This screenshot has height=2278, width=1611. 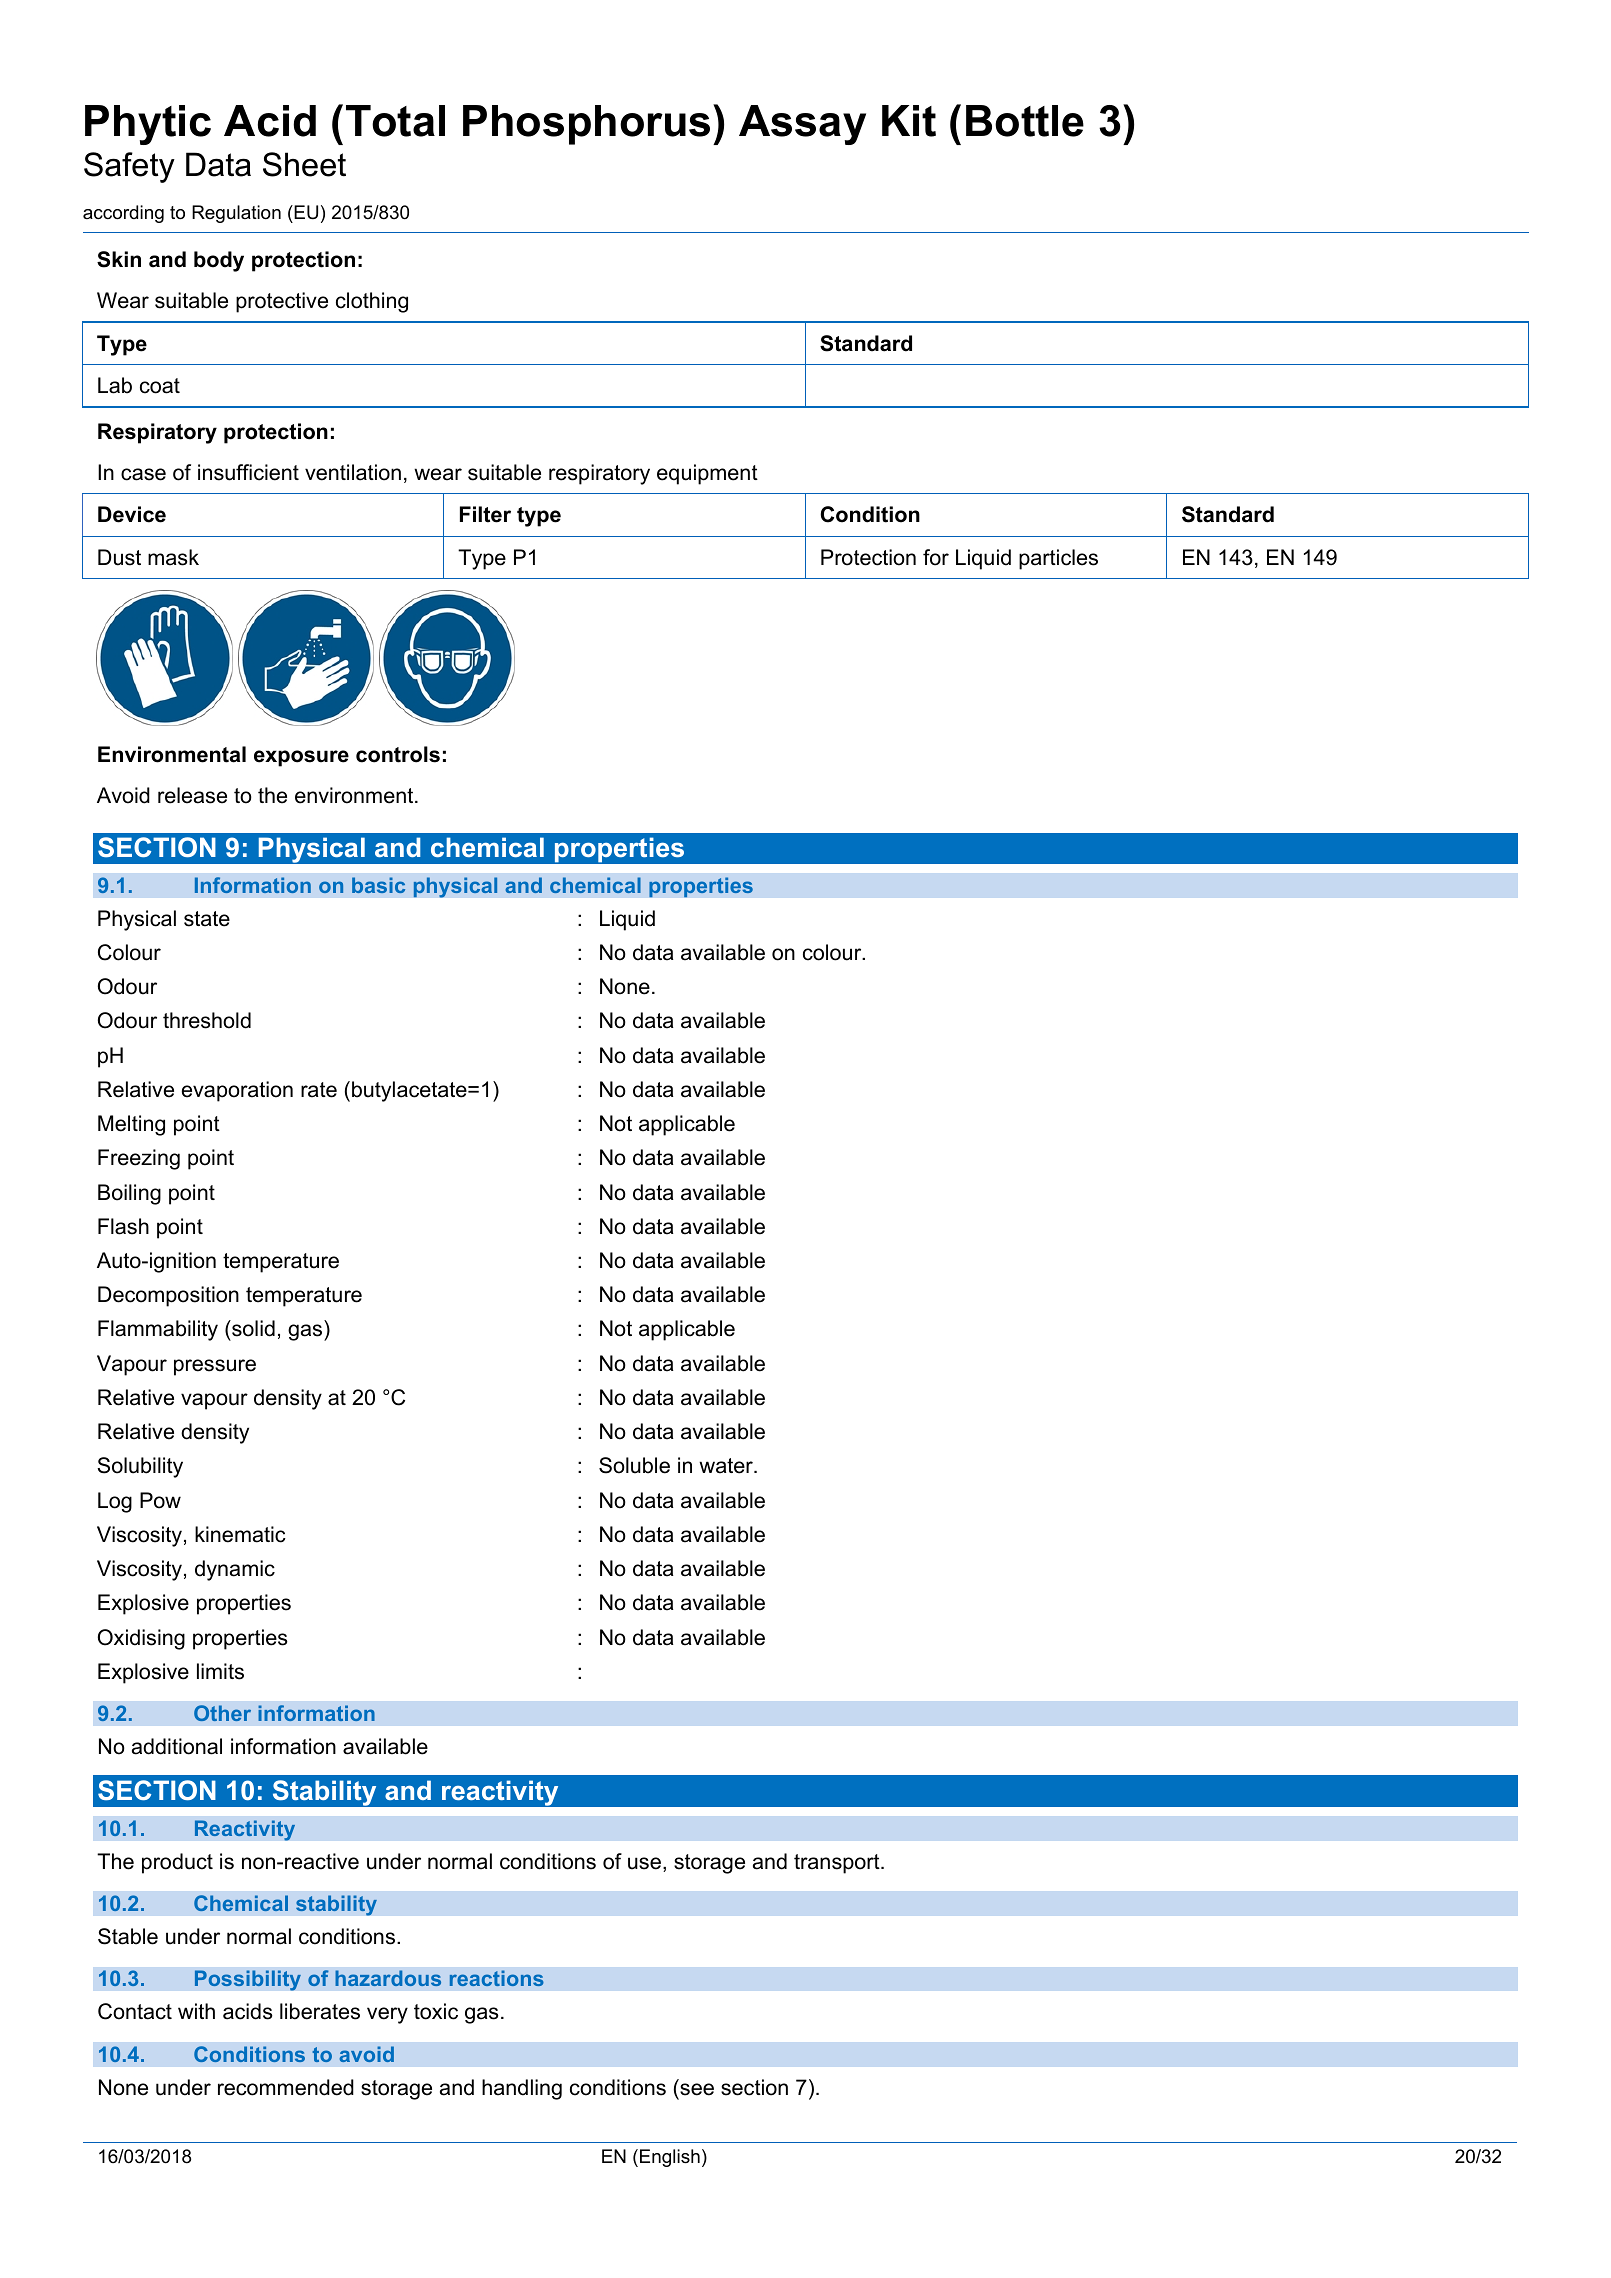 What do you see at coordinates (237, 1091) in the screenshot?
I see `evaporation` at bounding box center [237, 1091].
